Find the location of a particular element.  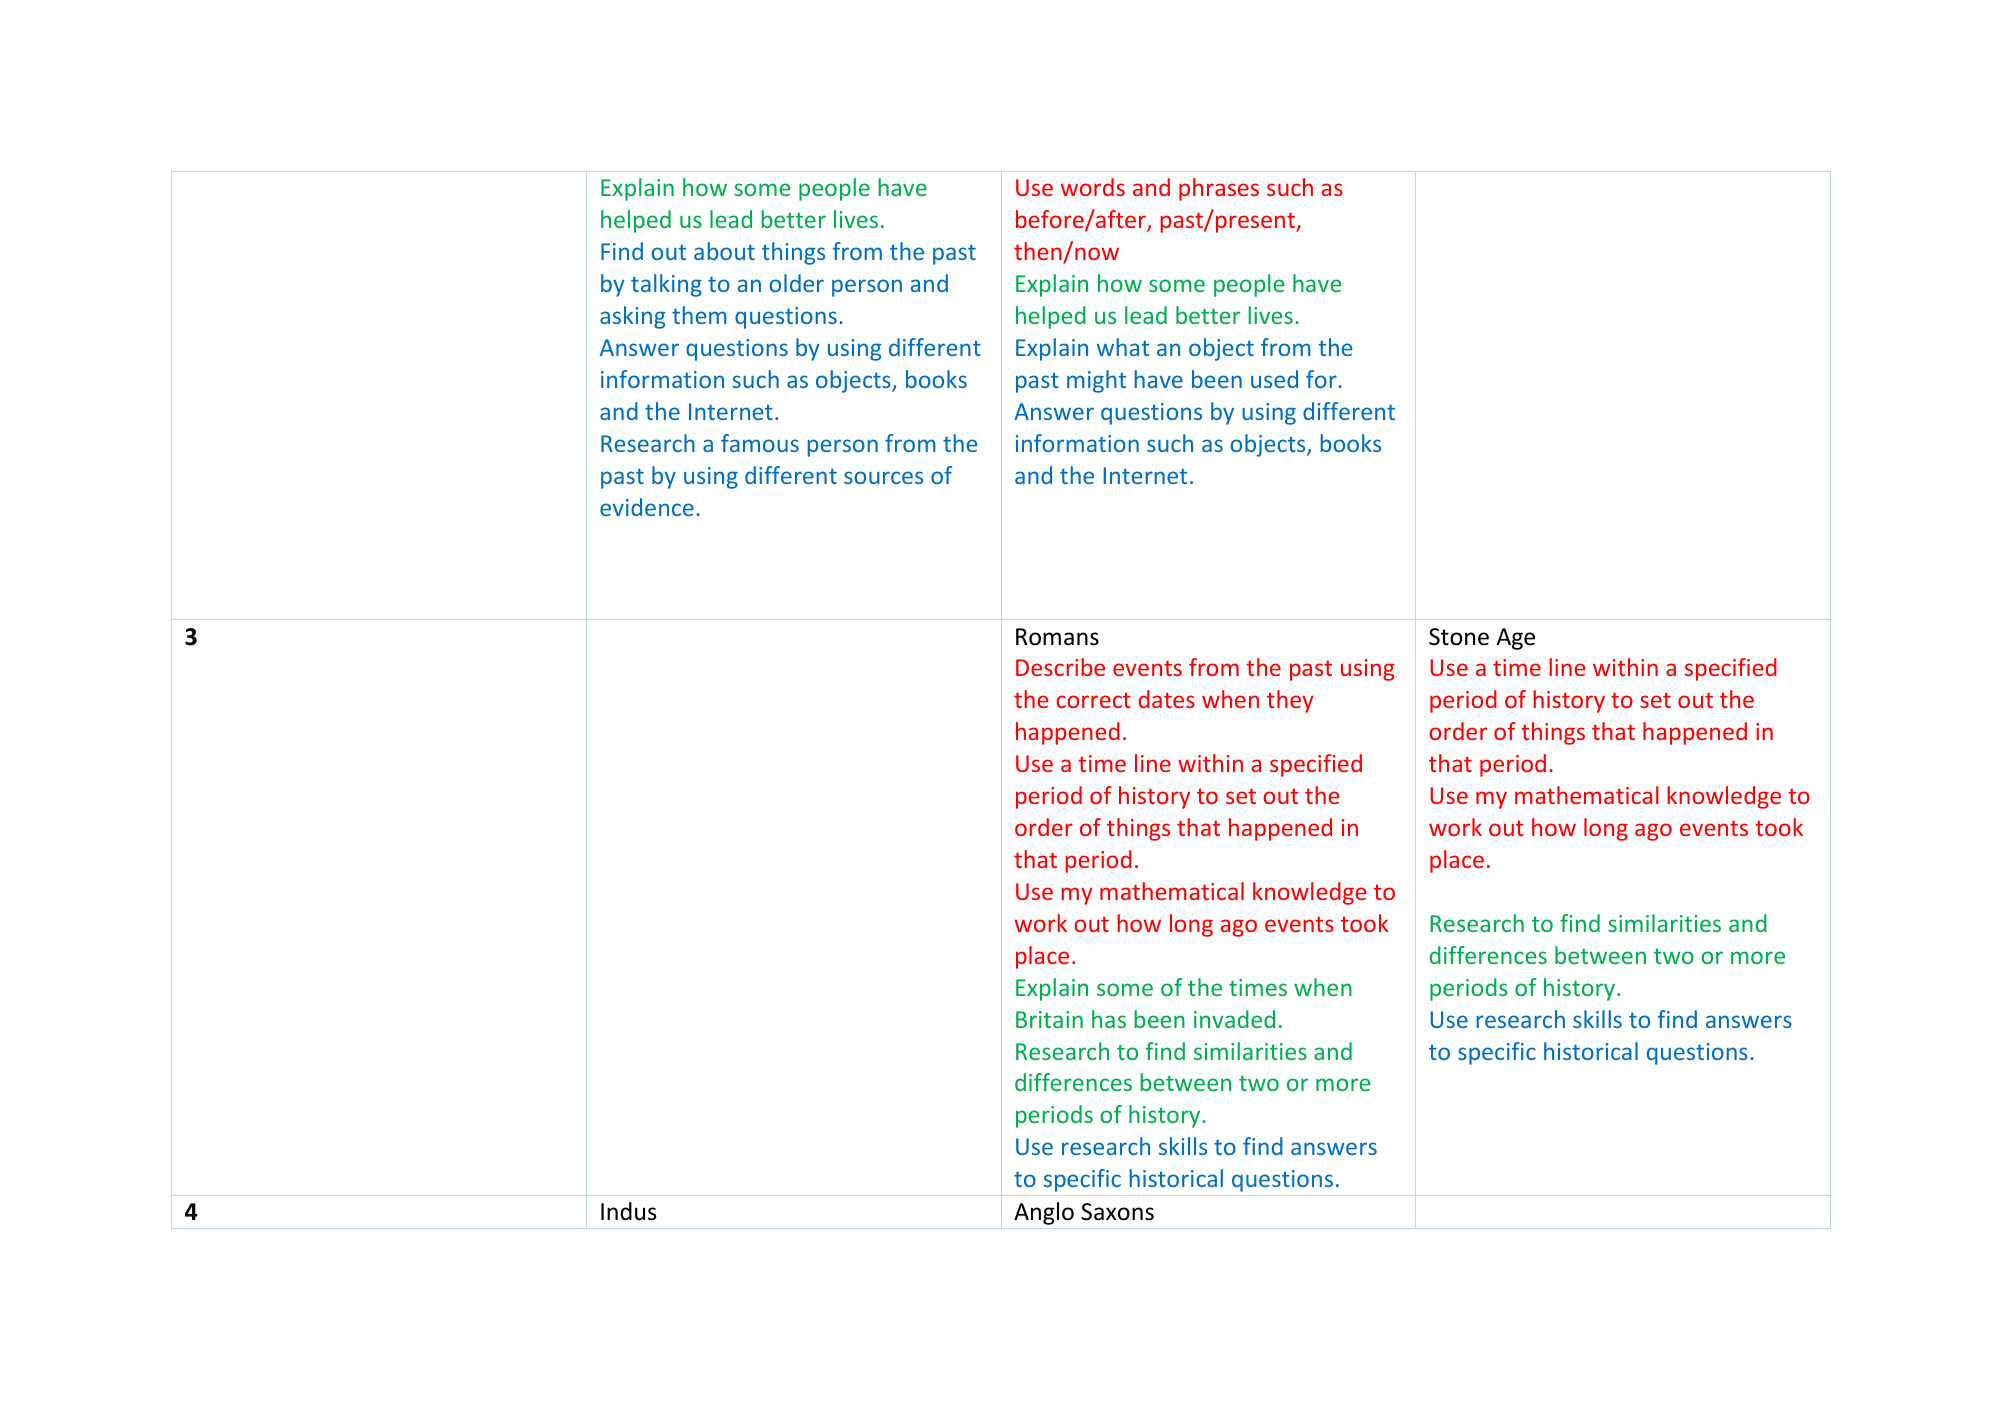

words is located at coordinates (1093, 187).
